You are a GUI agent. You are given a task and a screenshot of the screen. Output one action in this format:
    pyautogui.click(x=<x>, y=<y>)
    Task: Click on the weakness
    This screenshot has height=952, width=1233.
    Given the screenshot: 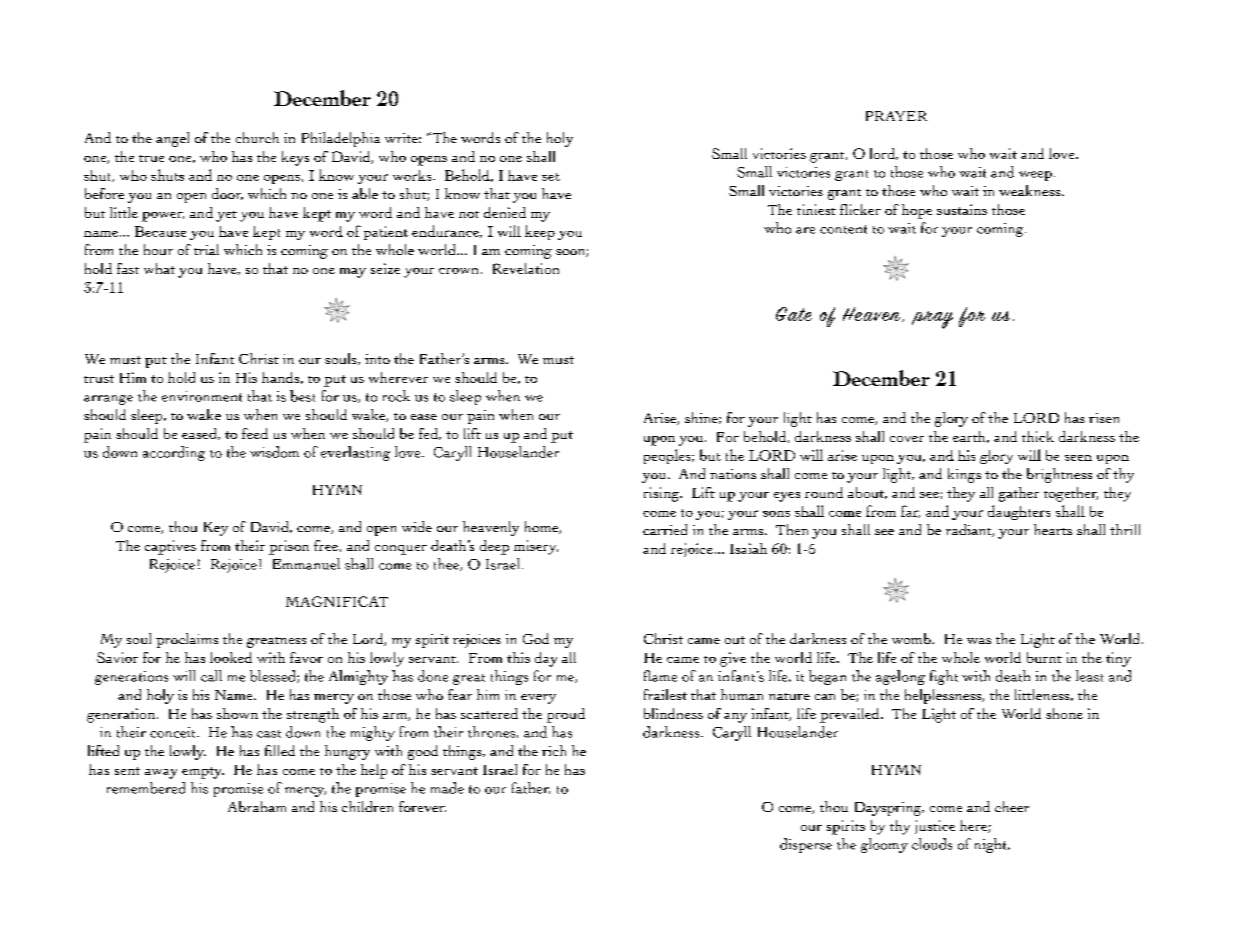 What is the action you would take?
    pyautogui.click(x=1031, y=190)
